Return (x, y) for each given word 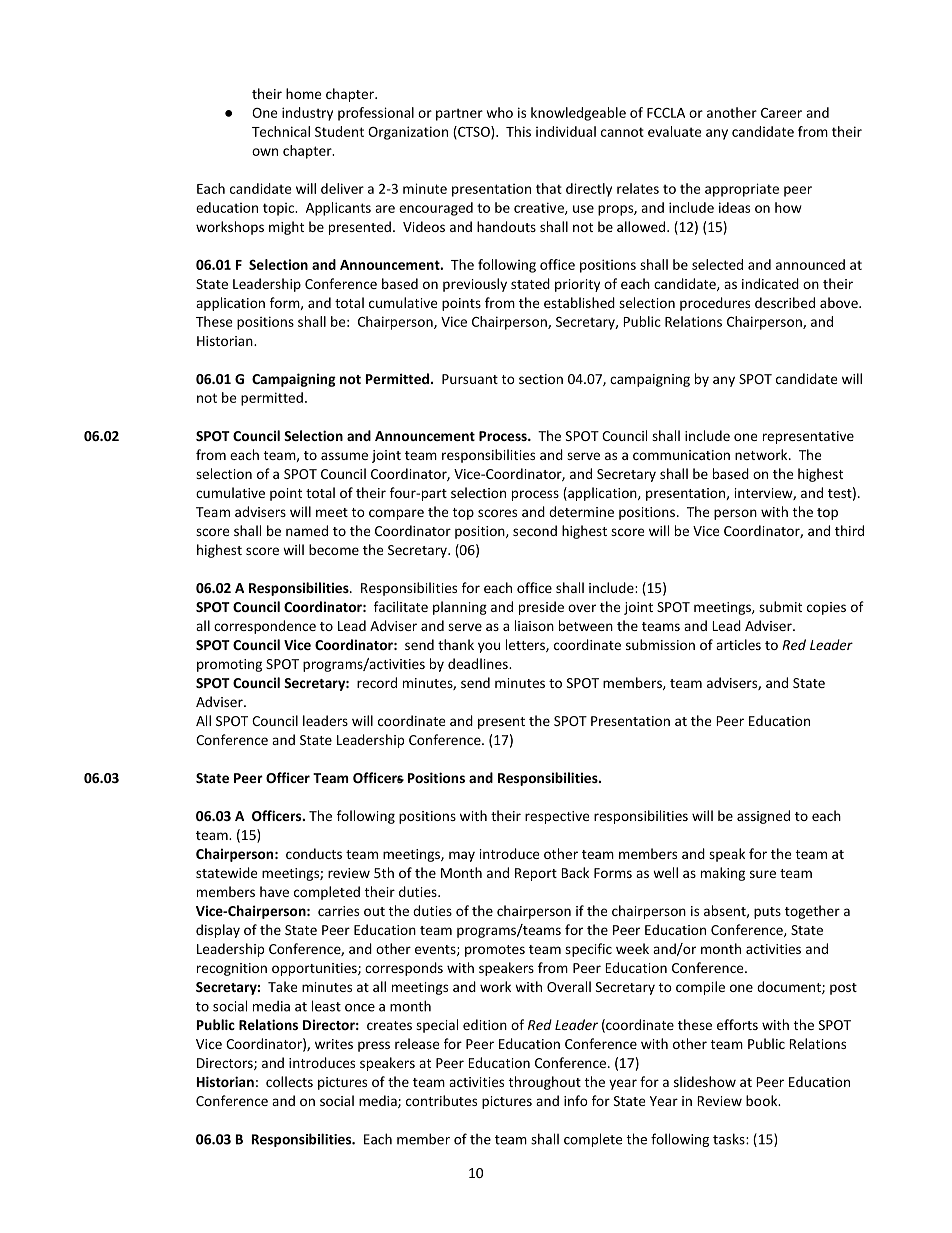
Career (781, 113)
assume (344, 456)
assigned (763, 817)
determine (581, 511)
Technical (281, 131)
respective (557, 817)
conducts (314, 853)
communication (681, 455)
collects (289, 1081)
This (518, 131)
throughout (545, 1083)
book (763, 1100)
